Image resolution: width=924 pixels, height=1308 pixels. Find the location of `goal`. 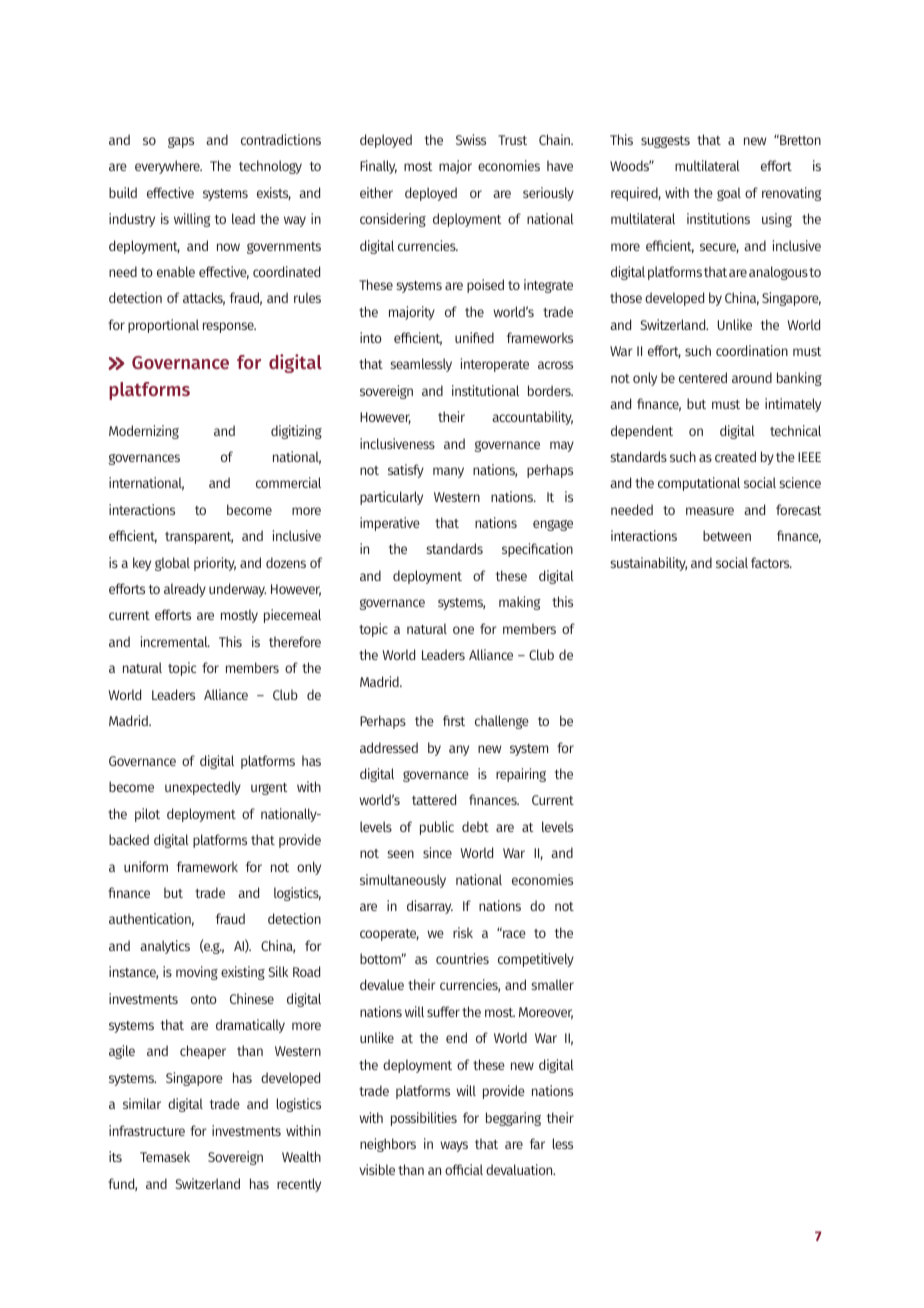

goal is located at coordinates (729, 194).
